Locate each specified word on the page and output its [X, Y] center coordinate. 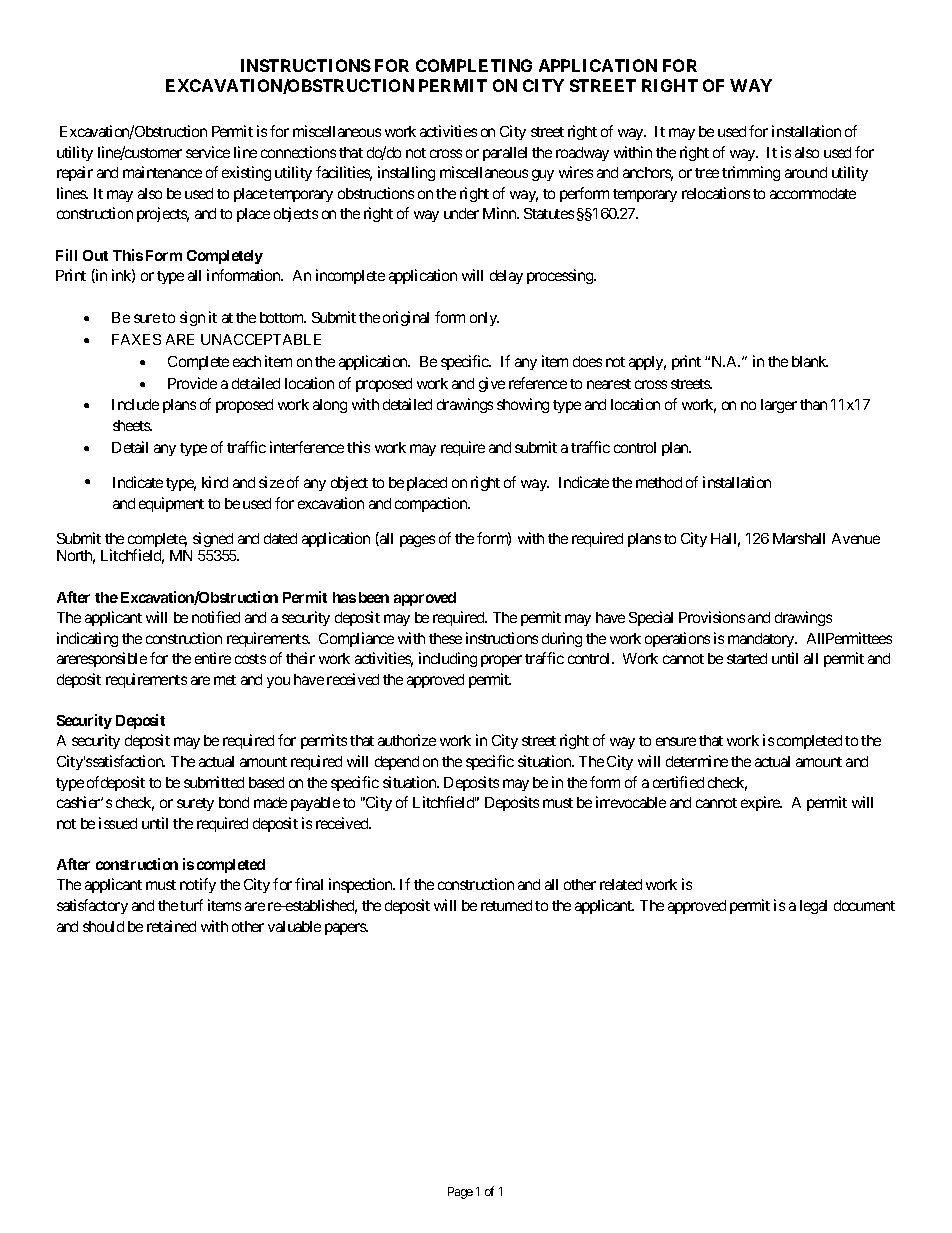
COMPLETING [474, 65]
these [445, 638]
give [492, 384]
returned [506, 905]
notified [216, 617]
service [208, 152]
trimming [751, 173]
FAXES [136, 339]
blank [810, 361]
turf [191, 905]
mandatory [762, 640]
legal [813, 907]
